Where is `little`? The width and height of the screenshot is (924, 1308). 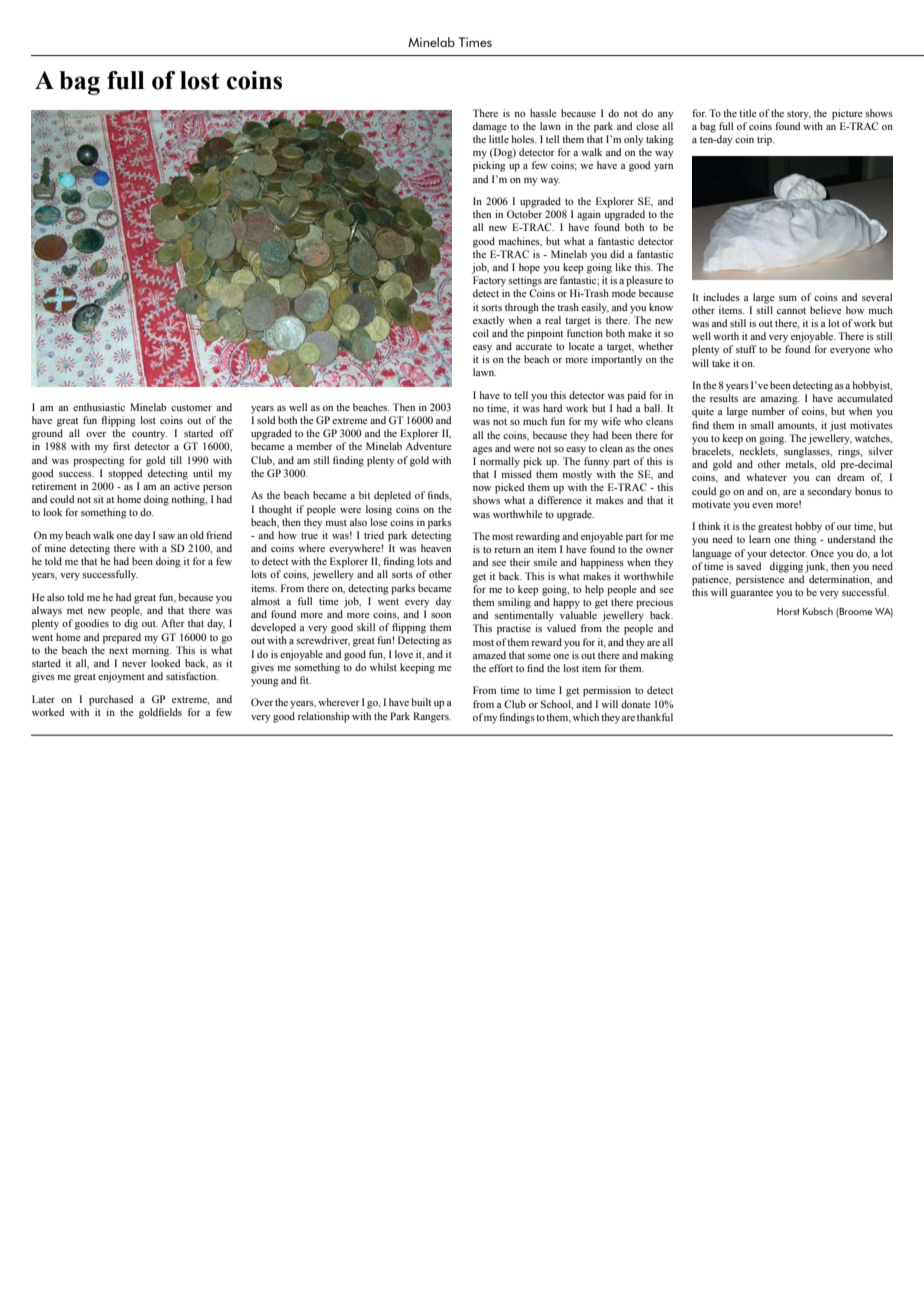 little is located at coordinates (499, 139).
